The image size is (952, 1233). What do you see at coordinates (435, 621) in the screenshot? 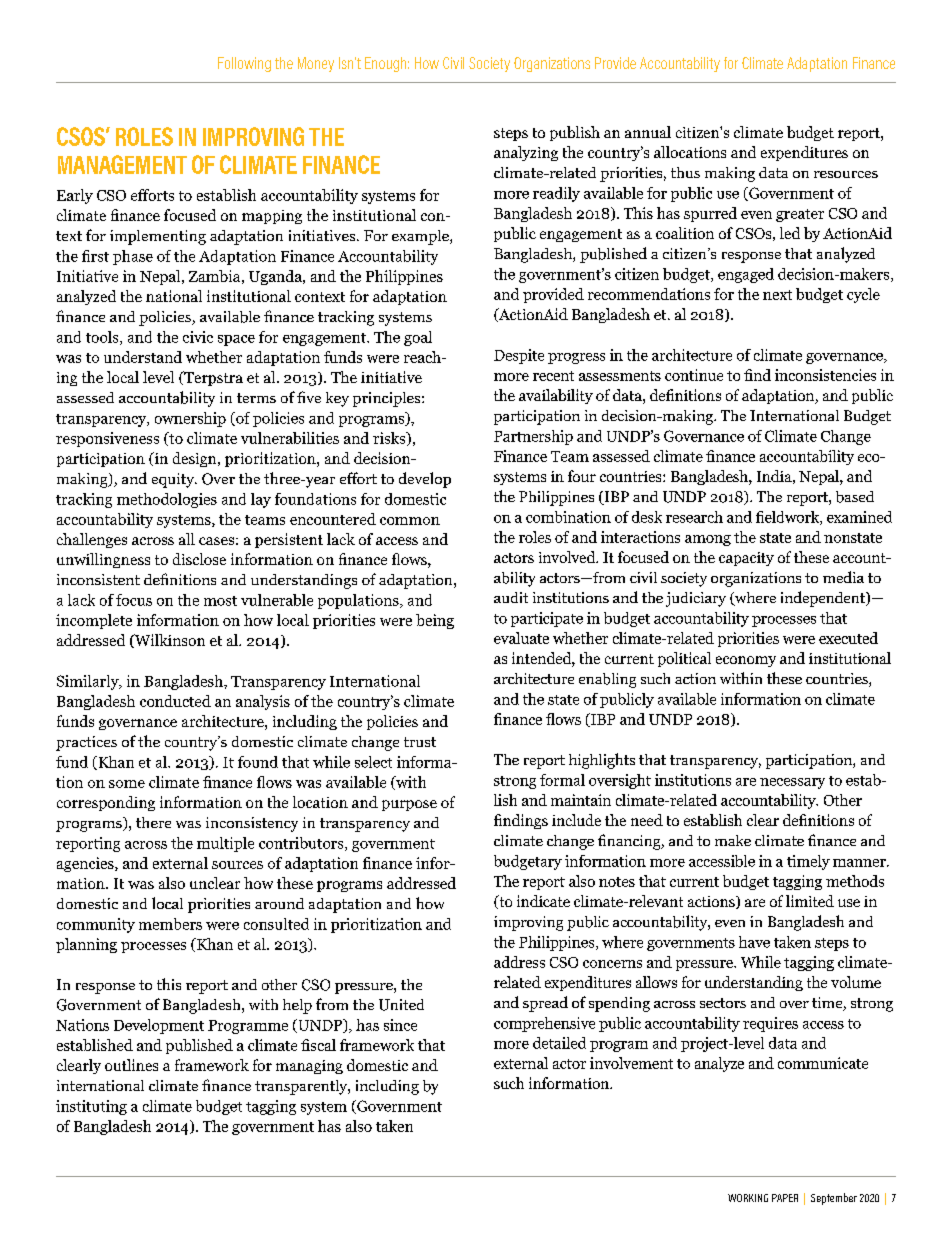
I see `being` at bounding box center [435, 621].
